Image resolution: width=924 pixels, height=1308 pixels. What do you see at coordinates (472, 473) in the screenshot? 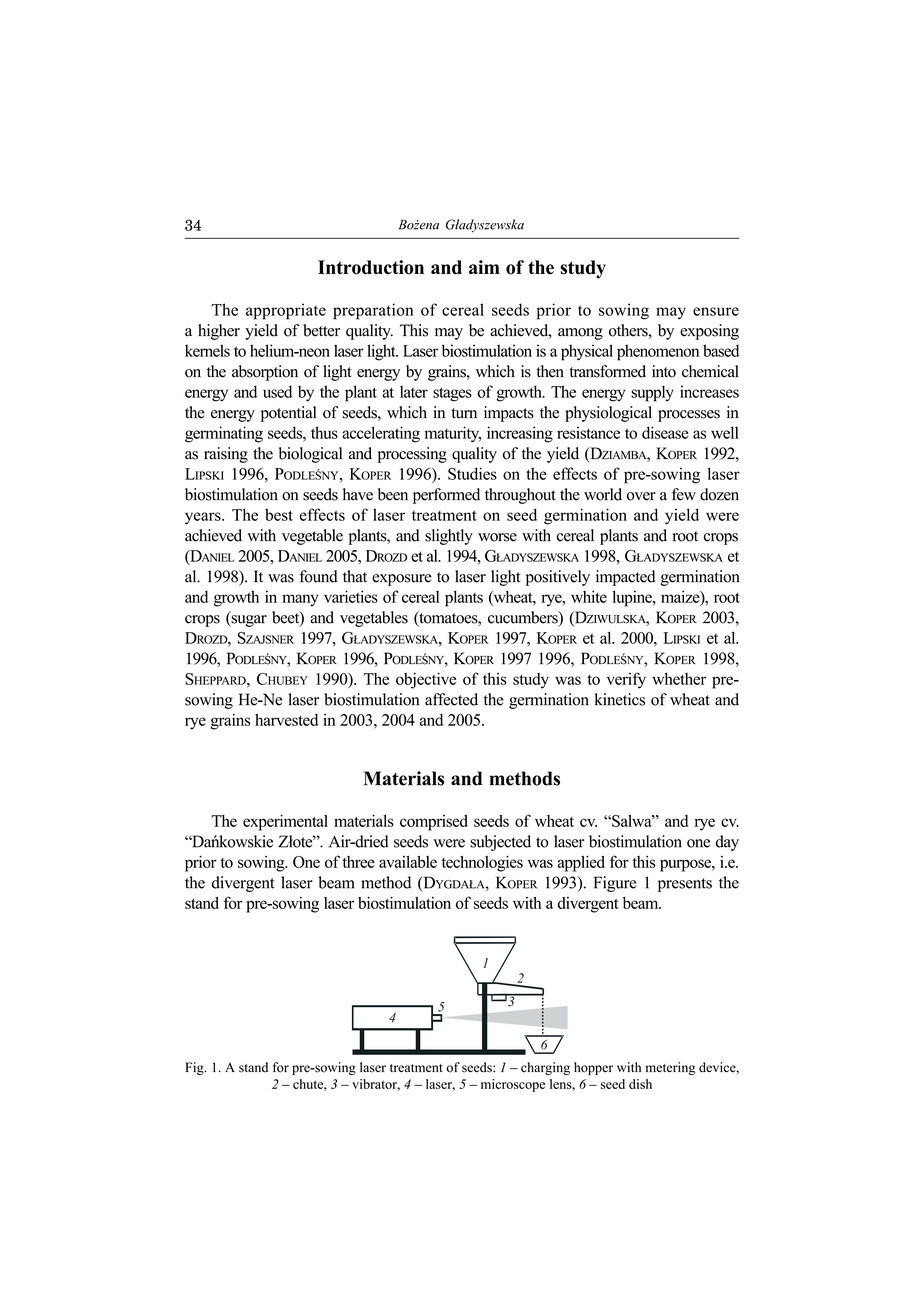
I see `Studies` at bounding box center [472, 473].
